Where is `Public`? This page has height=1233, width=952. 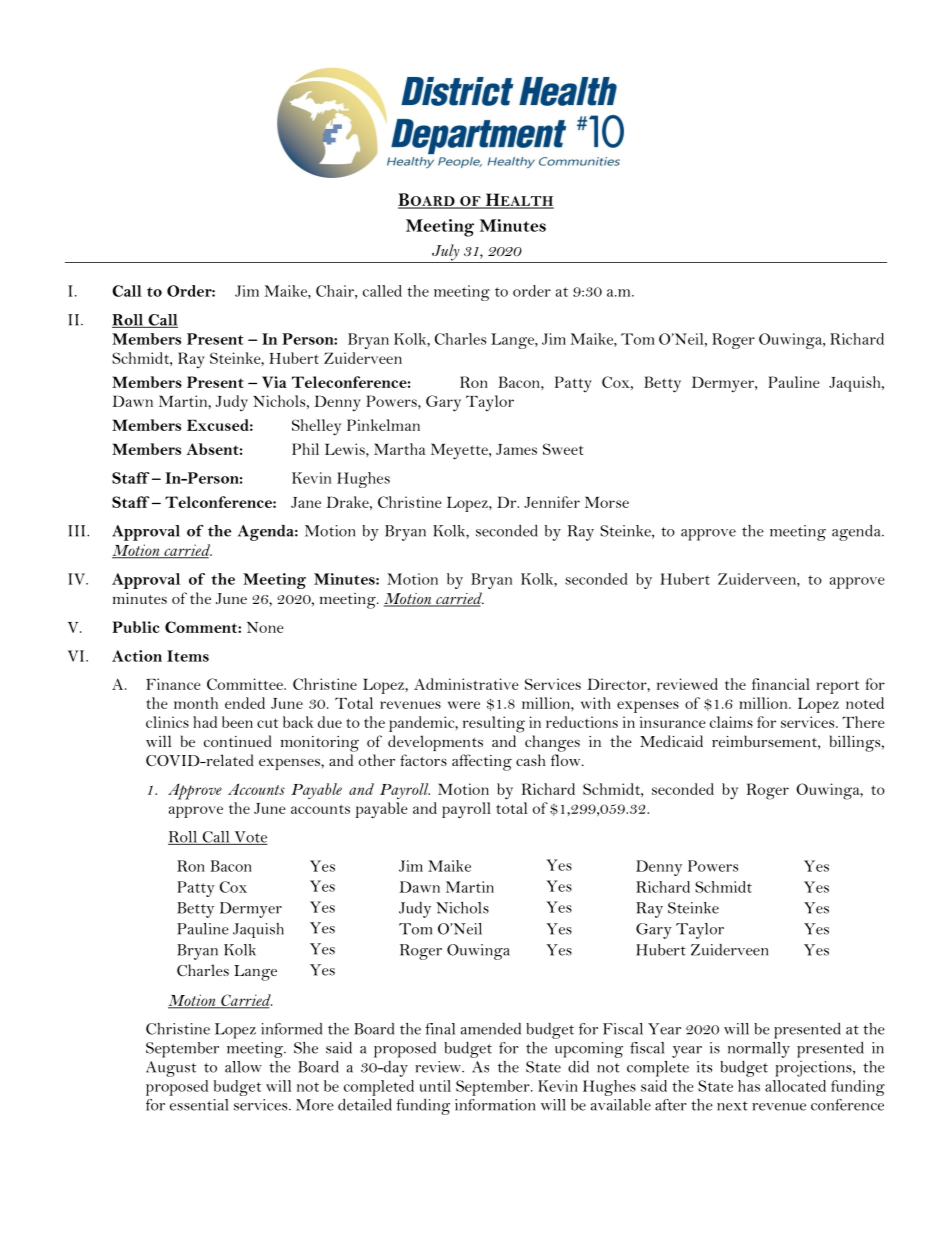
Public is located at coordinates (135, 627).
